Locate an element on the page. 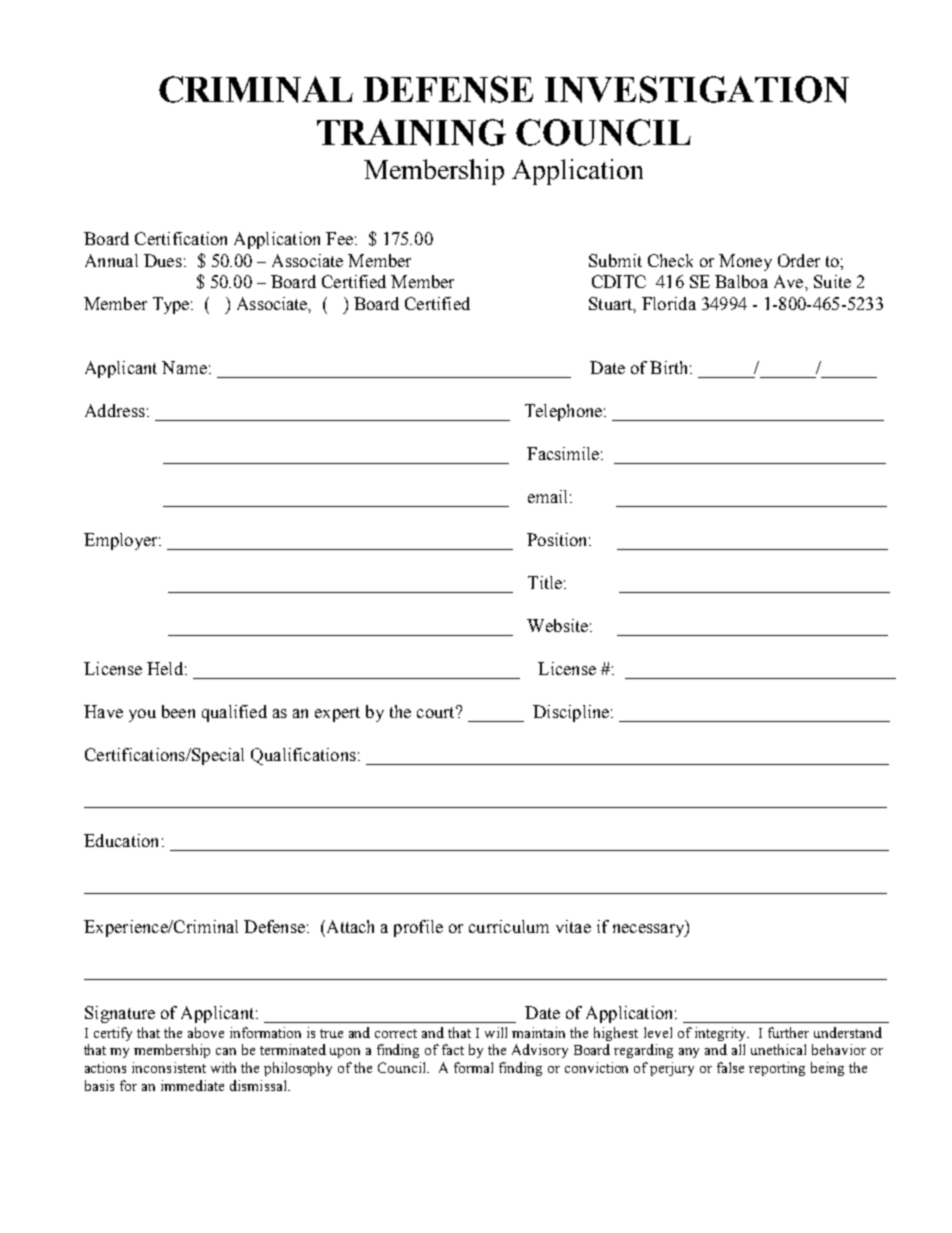 Image resolution: width=952 pixels, height=1233 pixels. INVESTIGATION is located at coordinates (697, 89).
